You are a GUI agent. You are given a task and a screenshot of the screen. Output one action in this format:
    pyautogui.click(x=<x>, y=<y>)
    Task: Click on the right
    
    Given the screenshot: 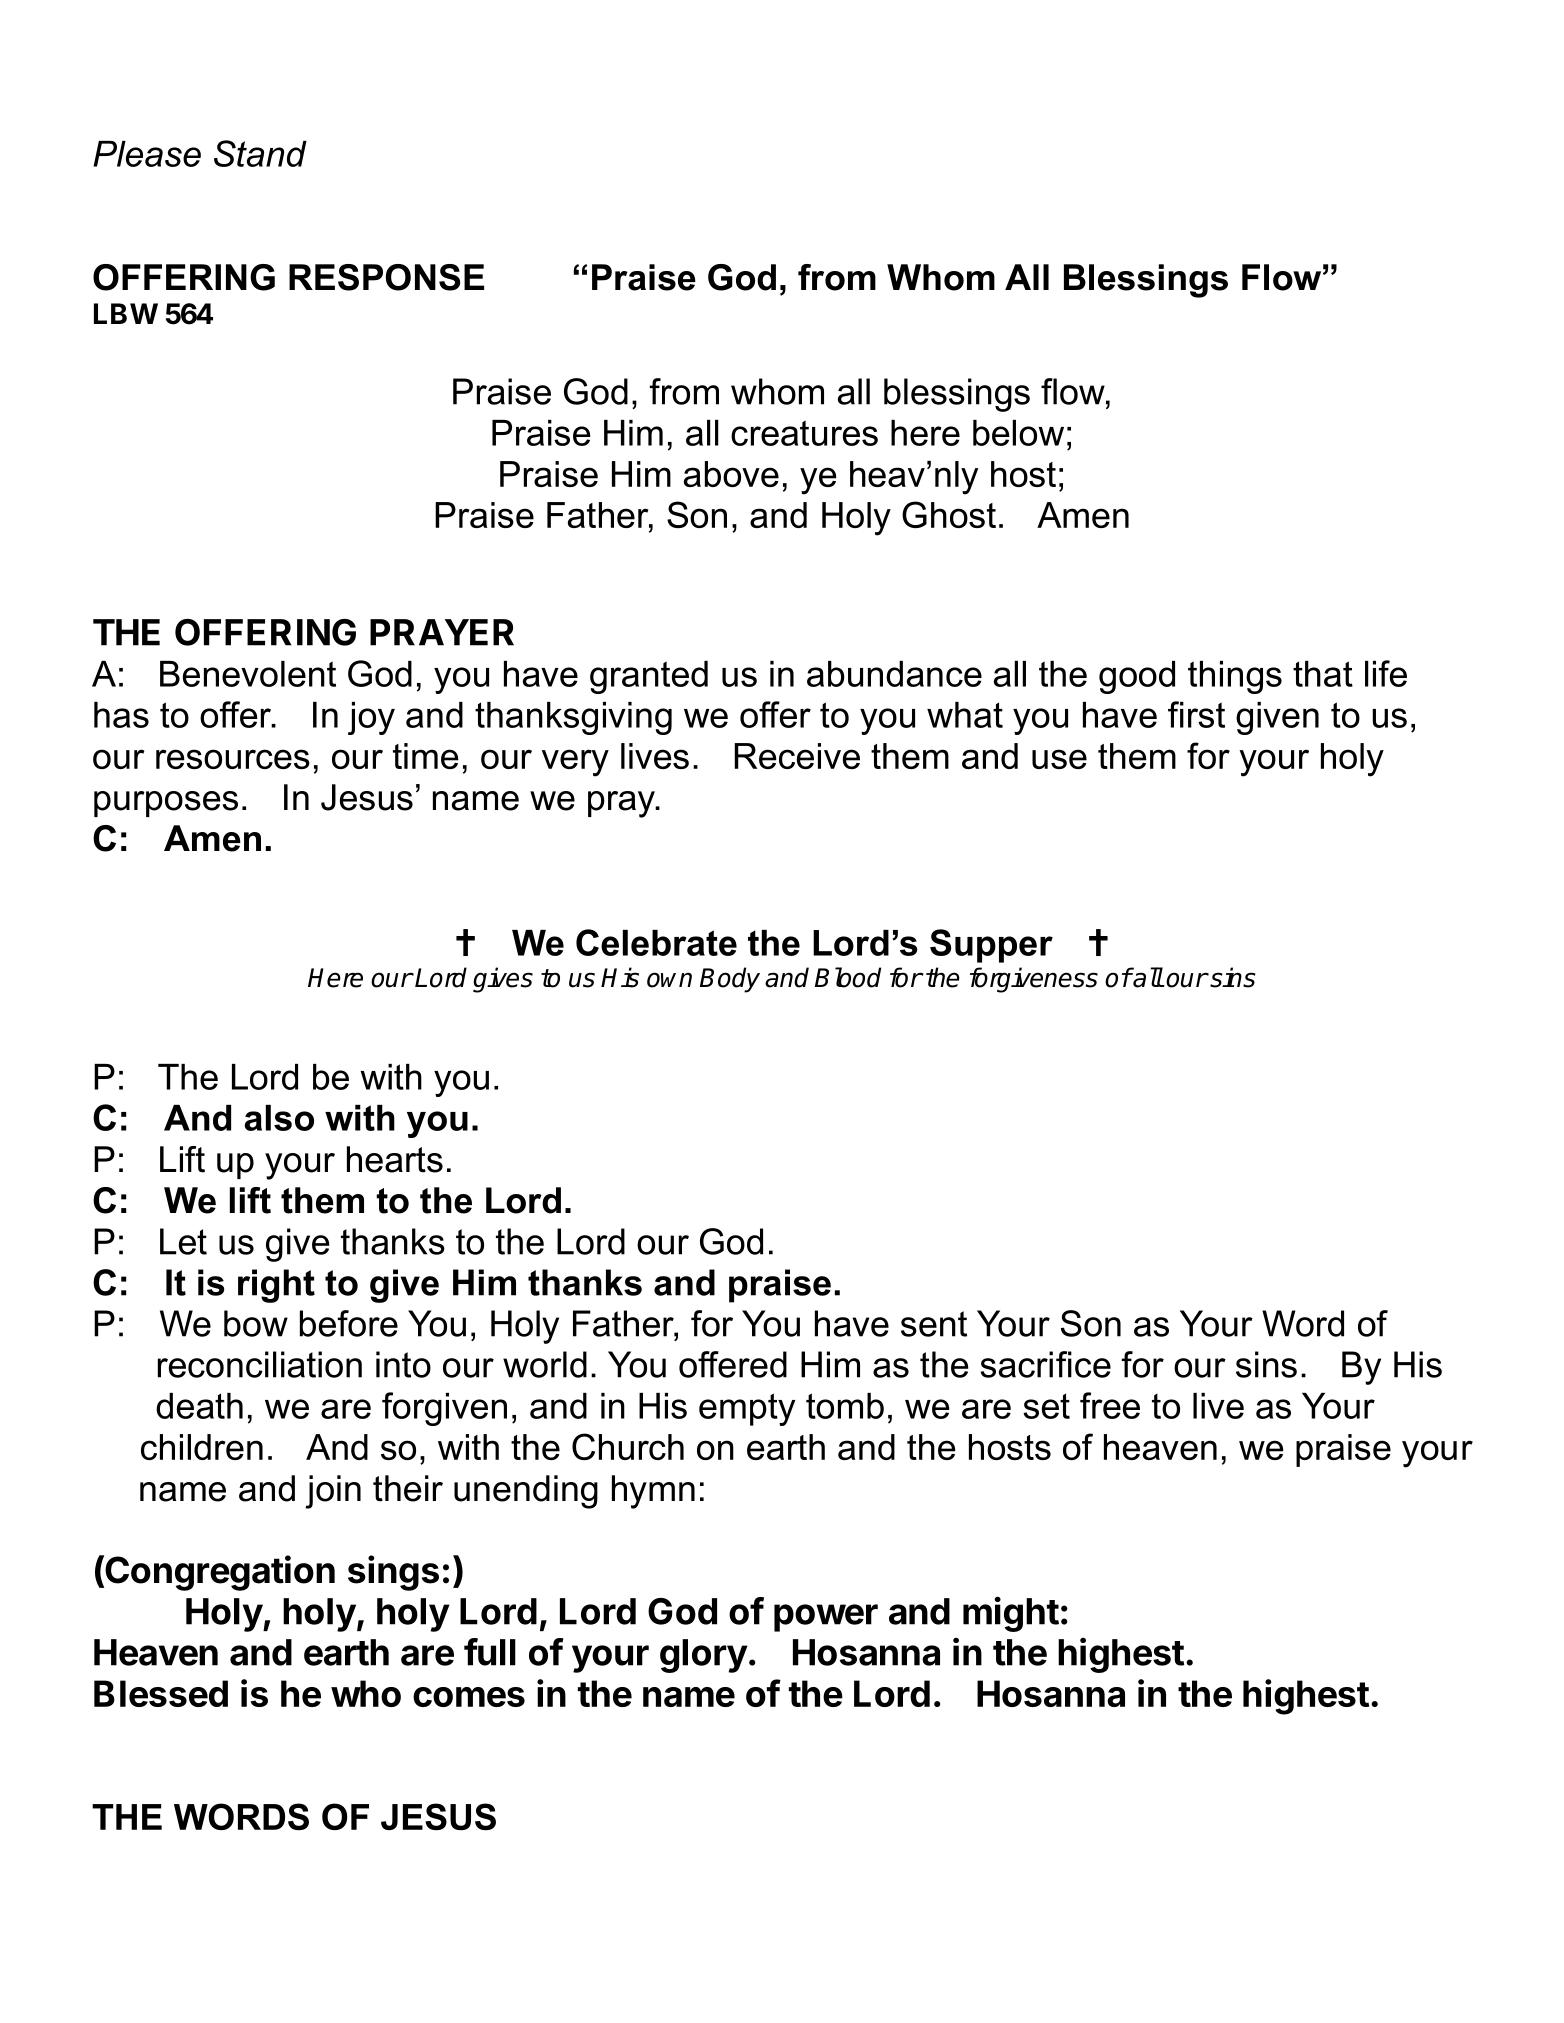 What is the action you would take?
    pyautogui.click(x=276, y=1286)
